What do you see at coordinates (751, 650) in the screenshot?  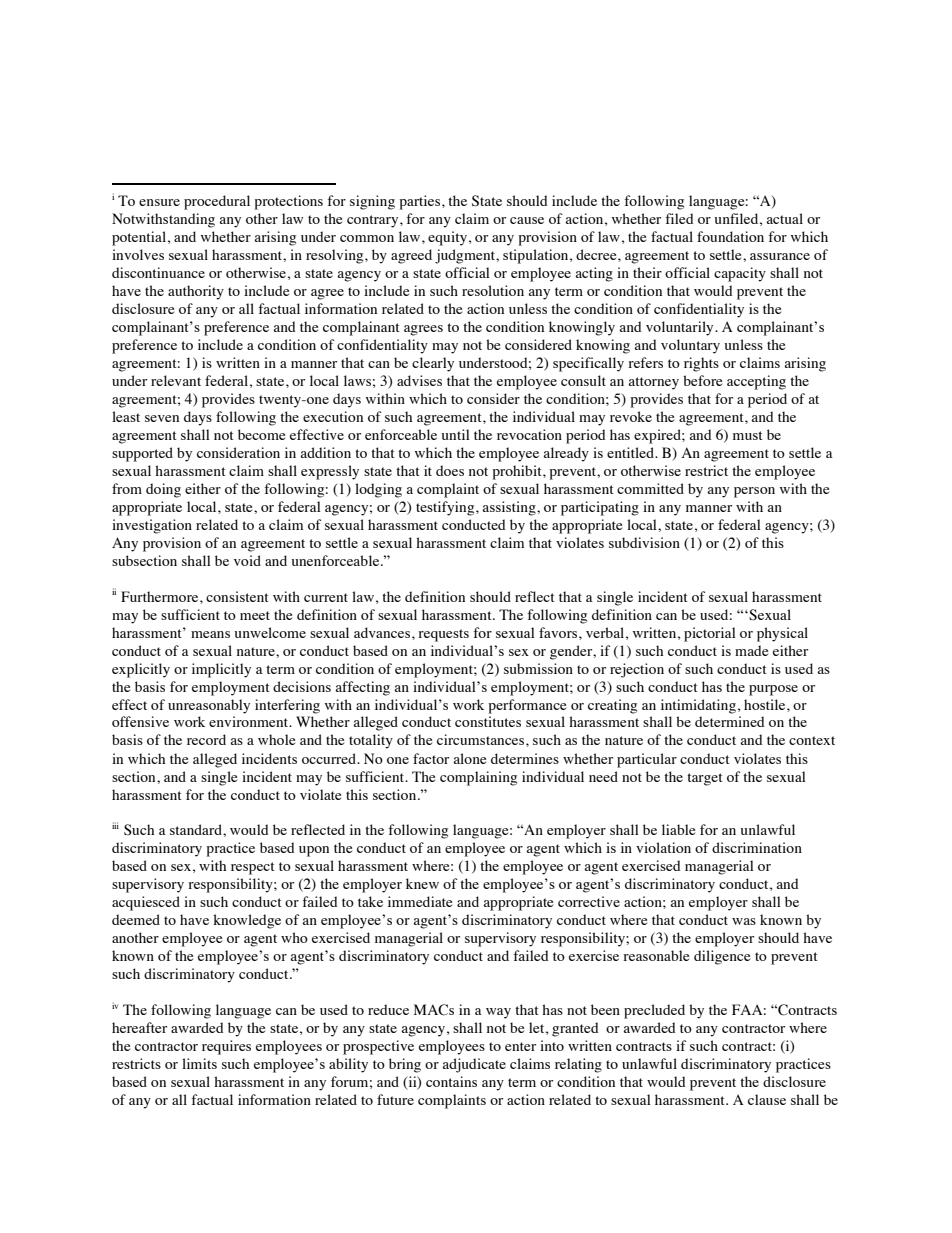 I see `made` at bounding box center [751, 650].
